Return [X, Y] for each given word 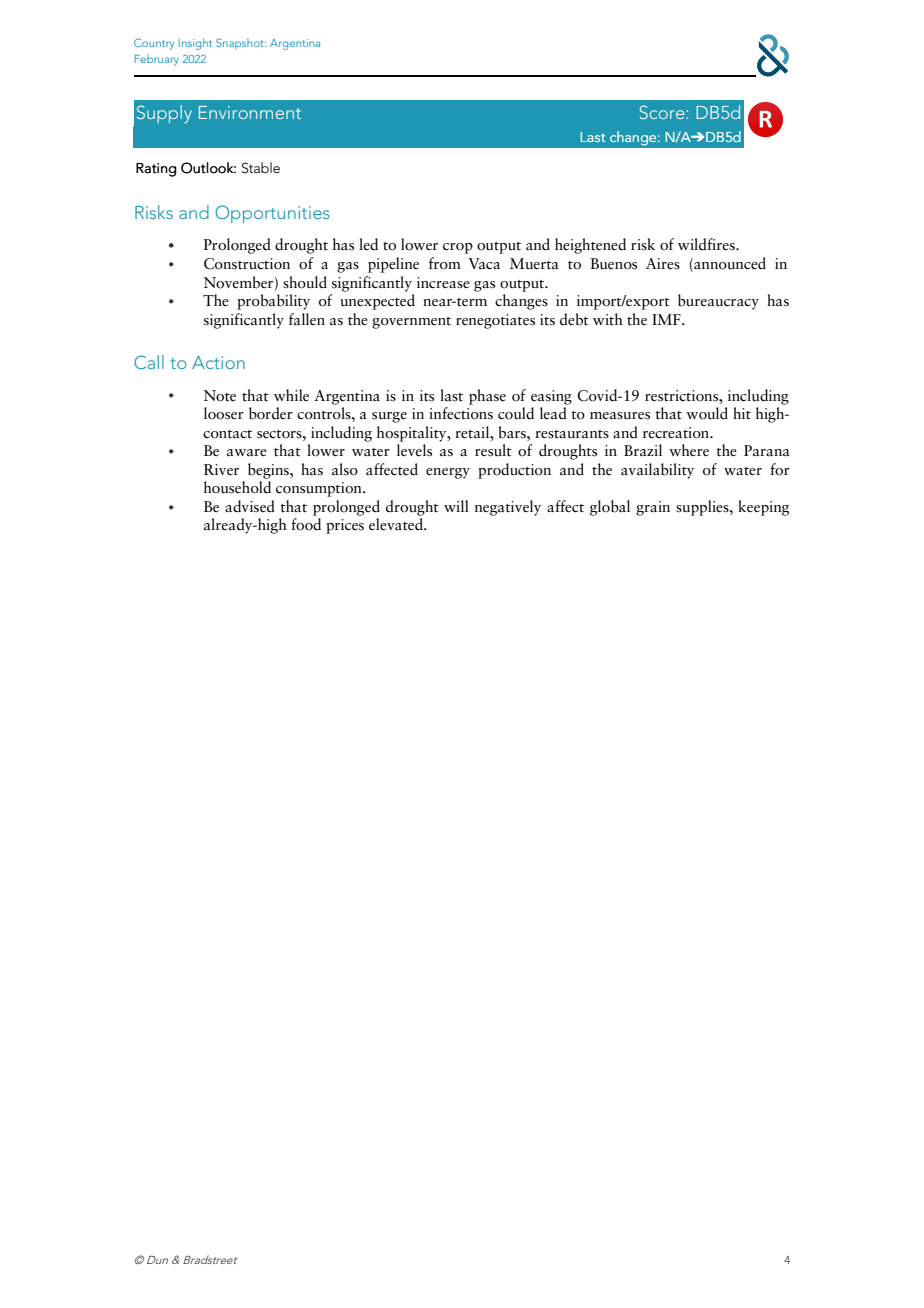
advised [250, 506]
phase [487, 397]
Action [218, 362]
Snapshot [241, 44]
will [456, 506]
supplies [703, 508]
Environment [250, 112]
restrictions [683, 396]
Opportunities [272, 214]
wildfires [707, 244]
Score [663, 112]
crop [458, 248]
